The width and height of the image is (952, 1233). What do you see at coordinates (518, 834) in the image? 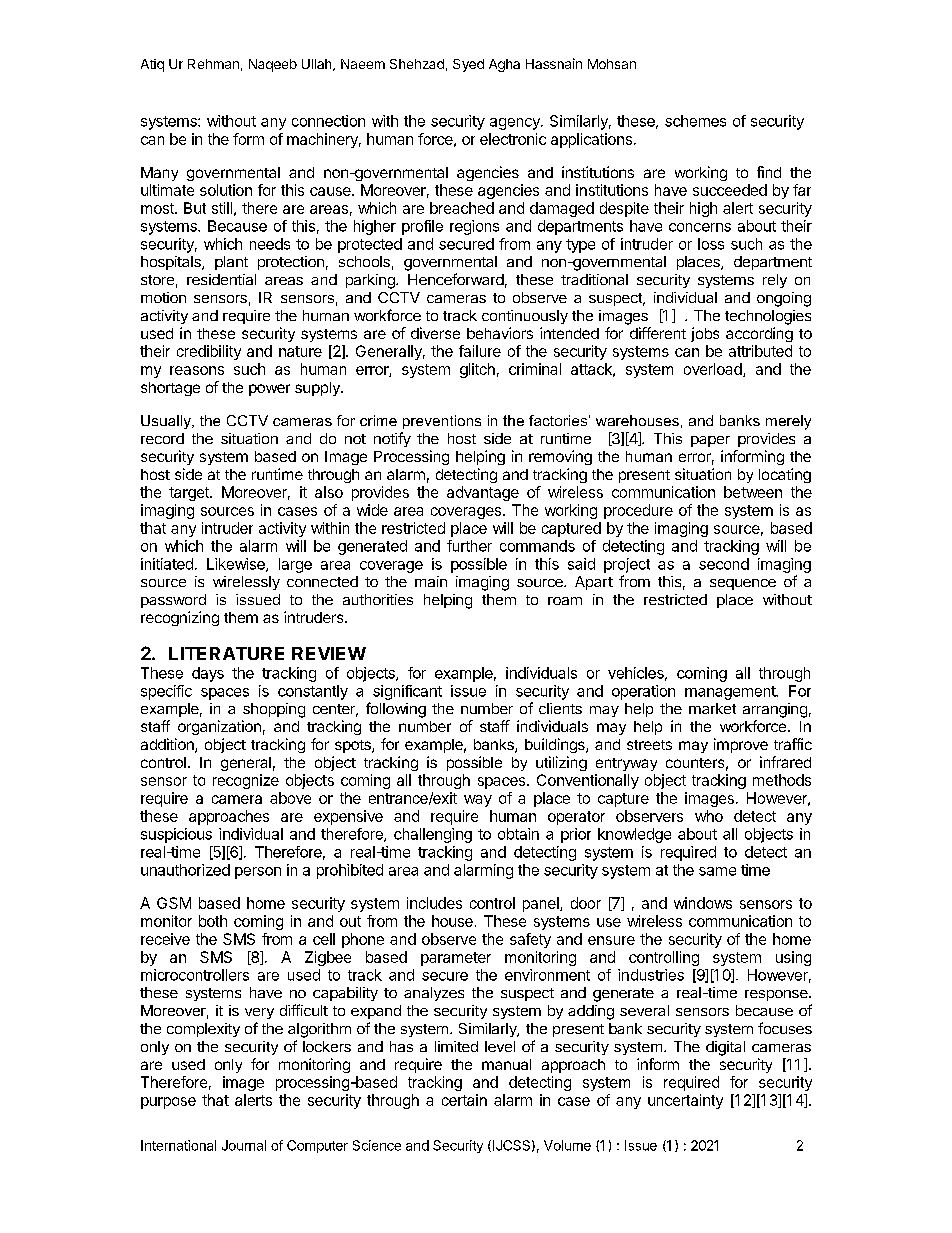
I see `obtain` at bounding box center [518, 834].
